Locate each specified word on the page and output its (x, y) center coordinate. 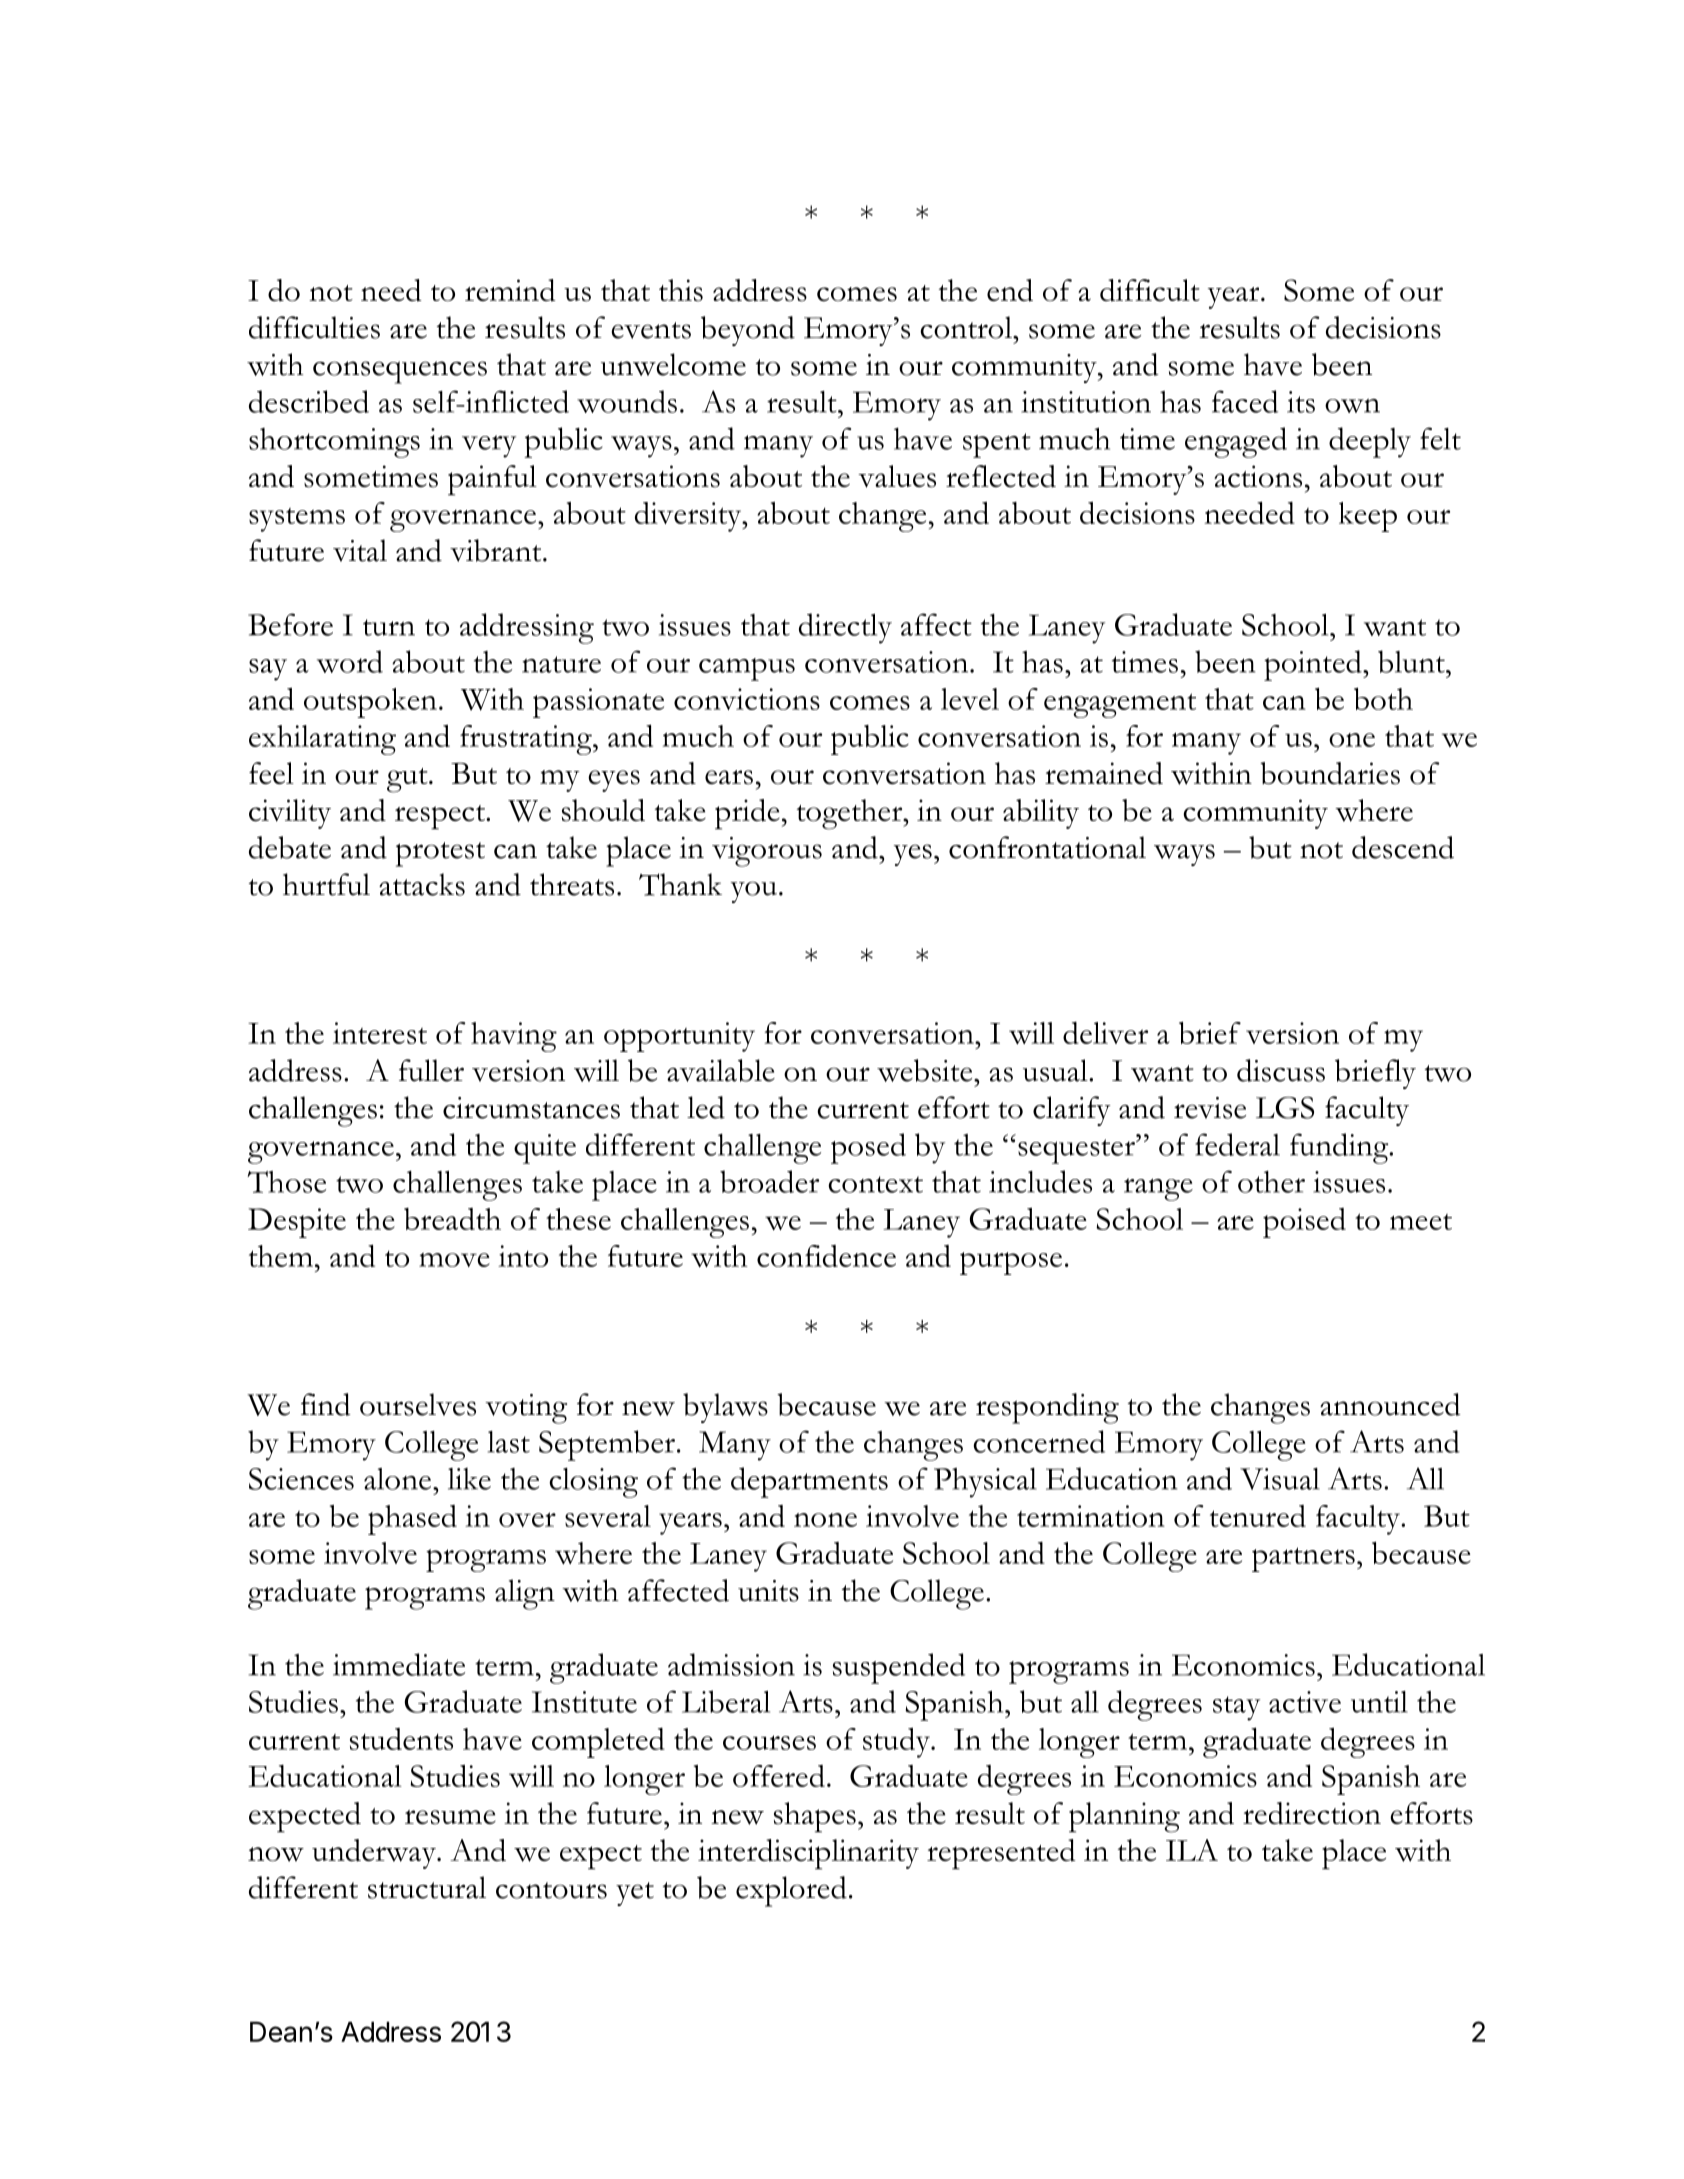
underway (375, 1854)
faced (1245, 401)
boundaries (1330, 773)
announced (1390, 1404)
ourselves (418, 1404)
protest (440, 854)
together (851, 814)
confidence (826, 1256)
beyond (748, 331)
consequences (400, 372)
